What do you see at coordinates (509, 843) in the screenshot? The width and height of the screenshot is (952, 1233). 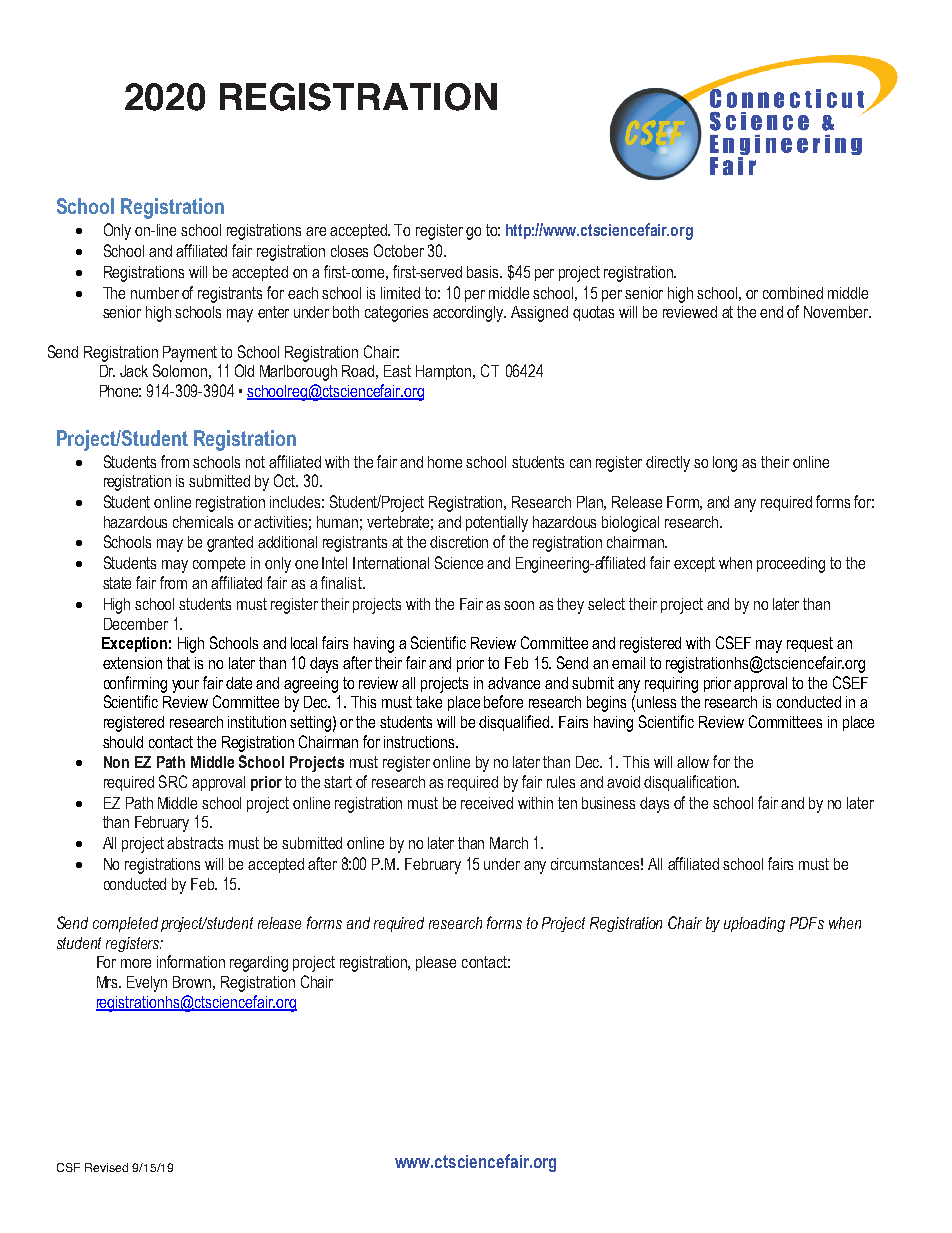 I see `March` at bounding box center [509, 843].
